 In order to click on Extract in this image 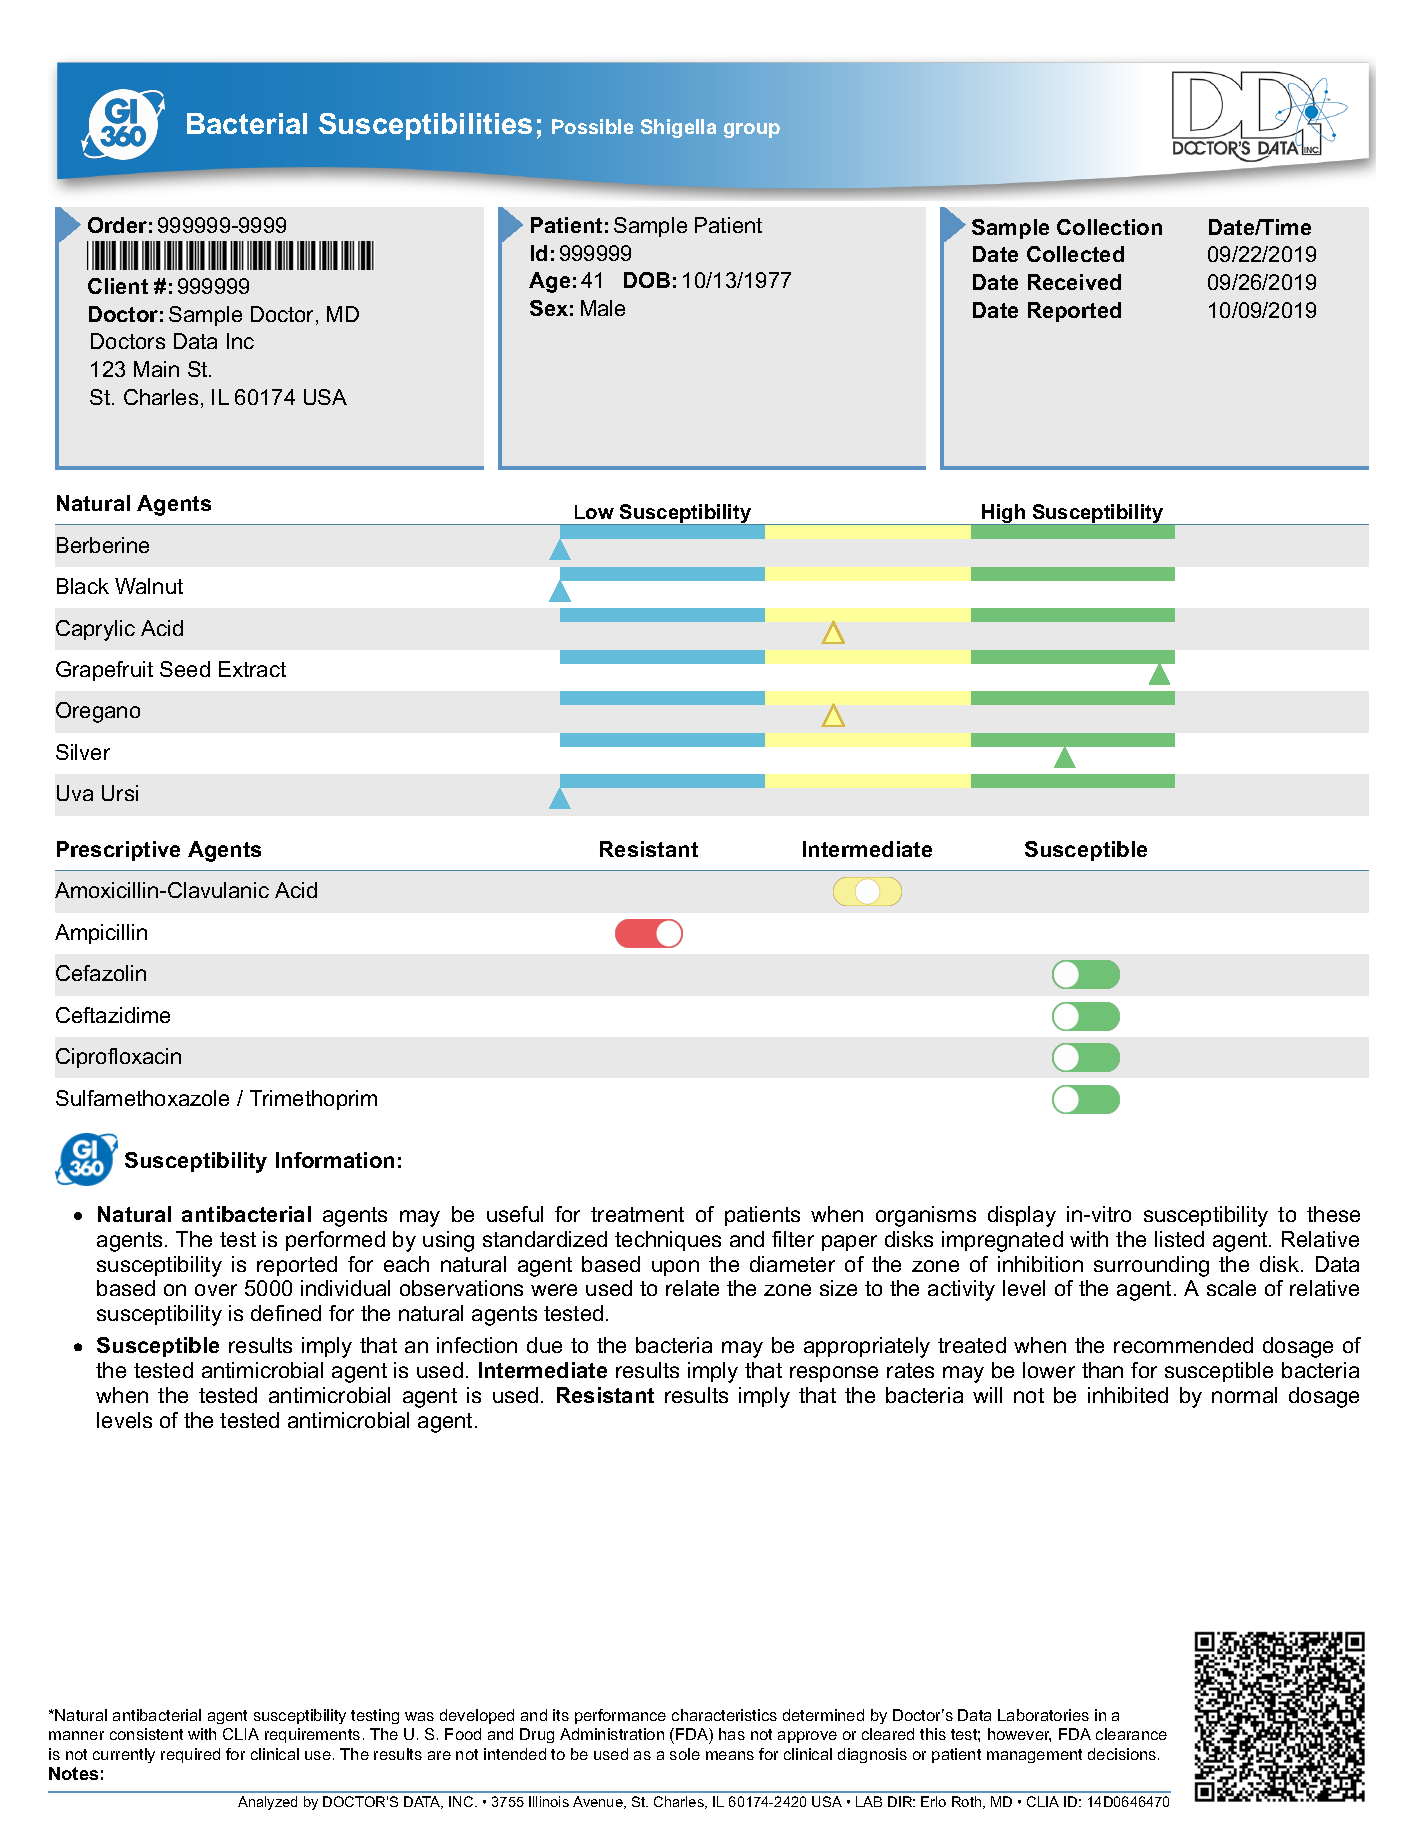, I will do `click(252, 669)`.
